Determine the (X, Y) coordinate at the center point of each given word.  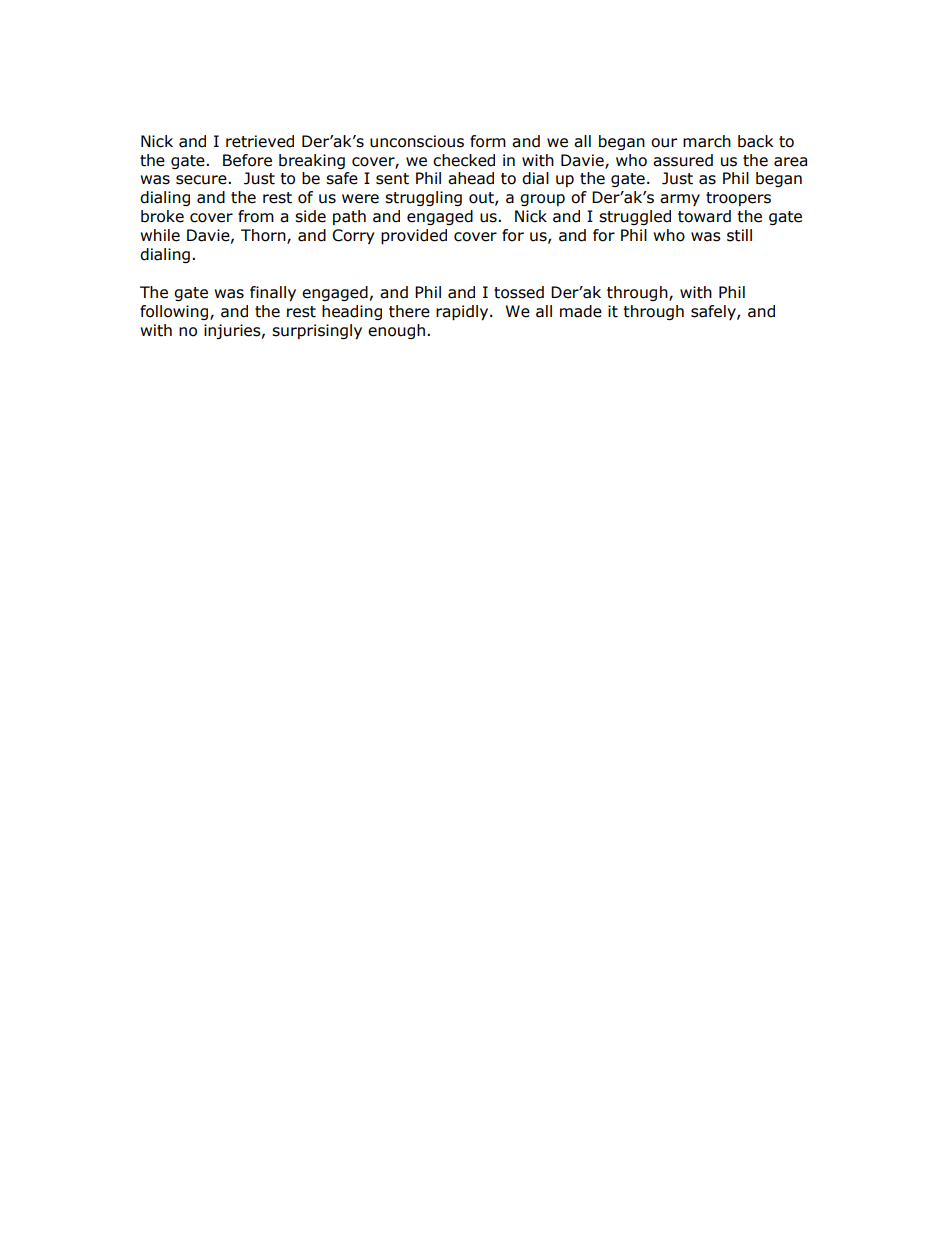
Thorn (264, 236)
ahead (471, 178)
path (349, 217)
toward (704, 216)
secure (202, 180)
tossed (519, 292)
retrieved (260, 141)
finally (273, 293)
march (707, 141)
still (739, 235)
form (488, 141)
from (256, 216)
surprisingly (317, 331)
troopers (738, 199)
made (581, 311)
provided (414, 236)
